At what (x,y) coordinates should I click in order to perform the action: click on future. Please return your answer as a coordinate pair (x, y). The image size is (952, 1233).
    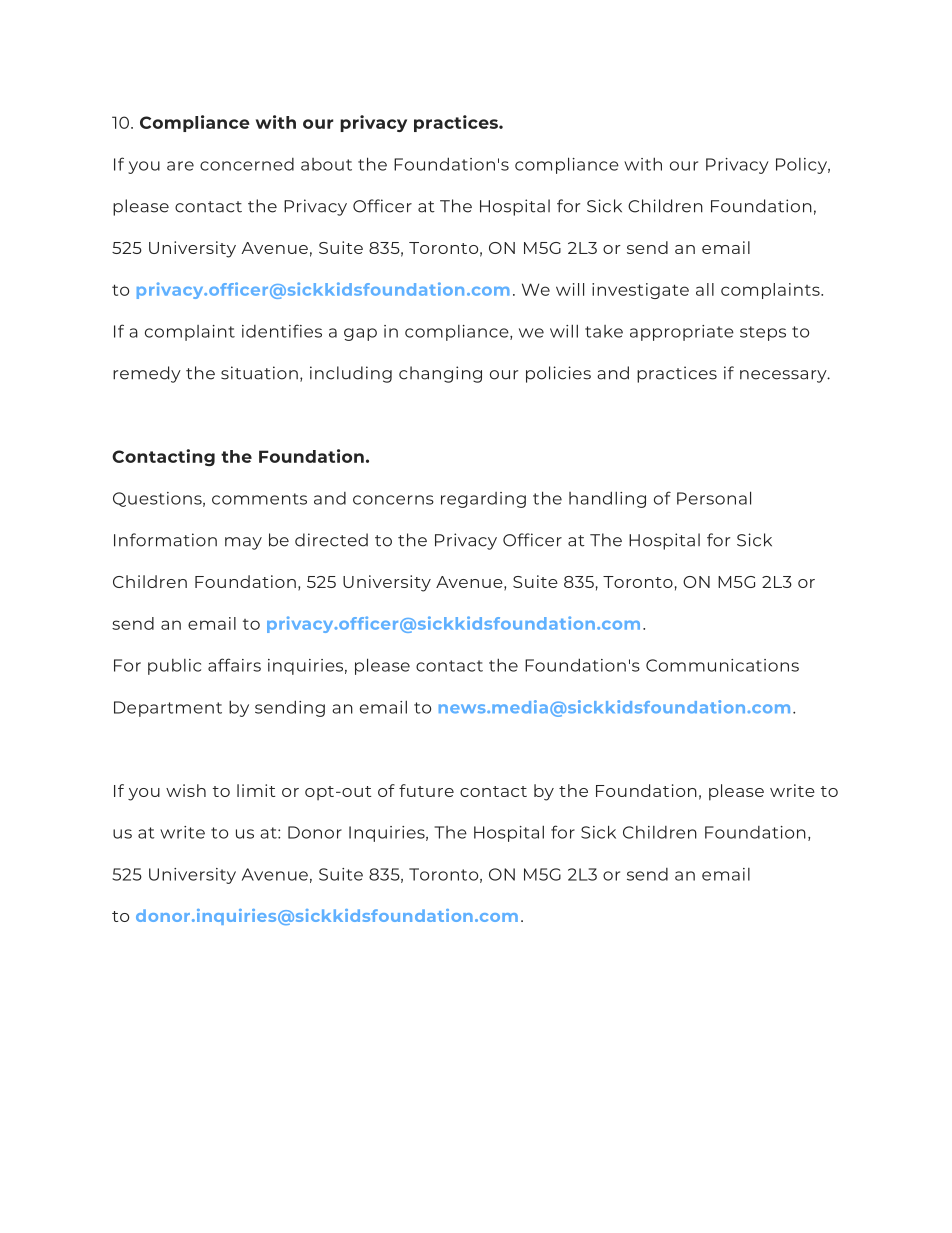
    Looking at the image, I should click on (426, 790).
